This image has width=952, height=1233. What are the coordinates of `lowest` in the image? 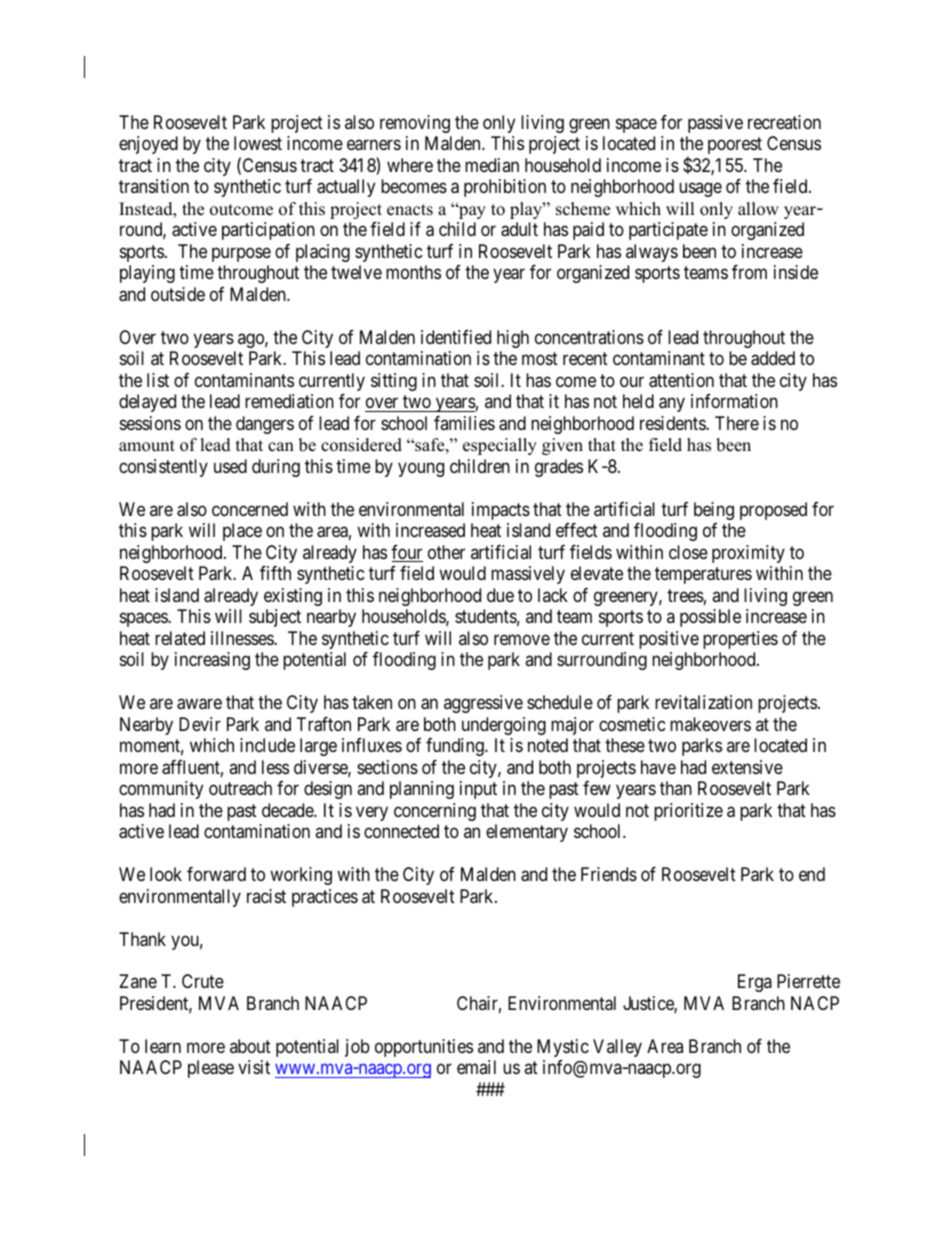 It's located at (258, 143).
